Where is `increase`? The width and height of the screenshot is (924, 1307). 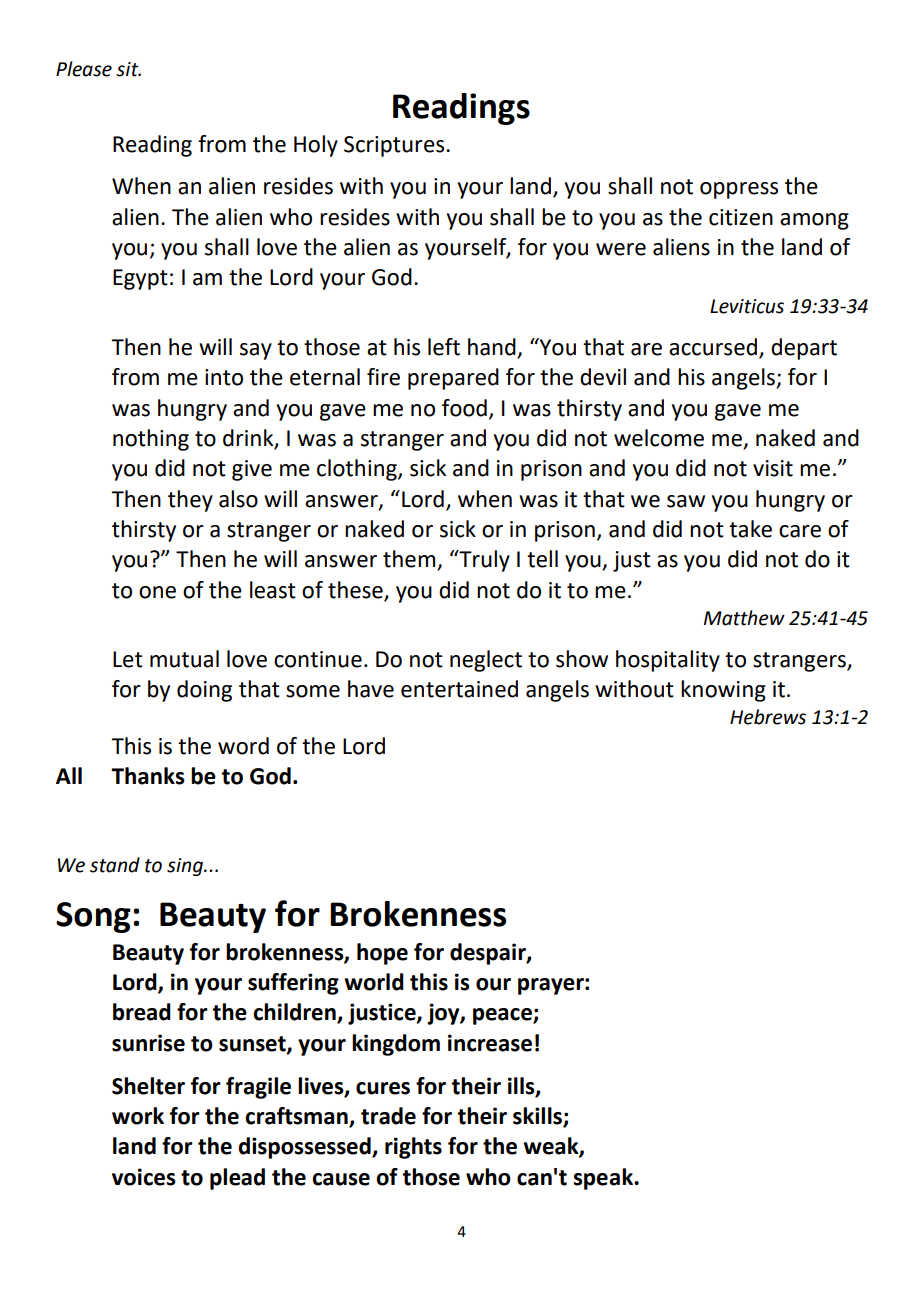 increase is located at coordinates (490, 1043).
